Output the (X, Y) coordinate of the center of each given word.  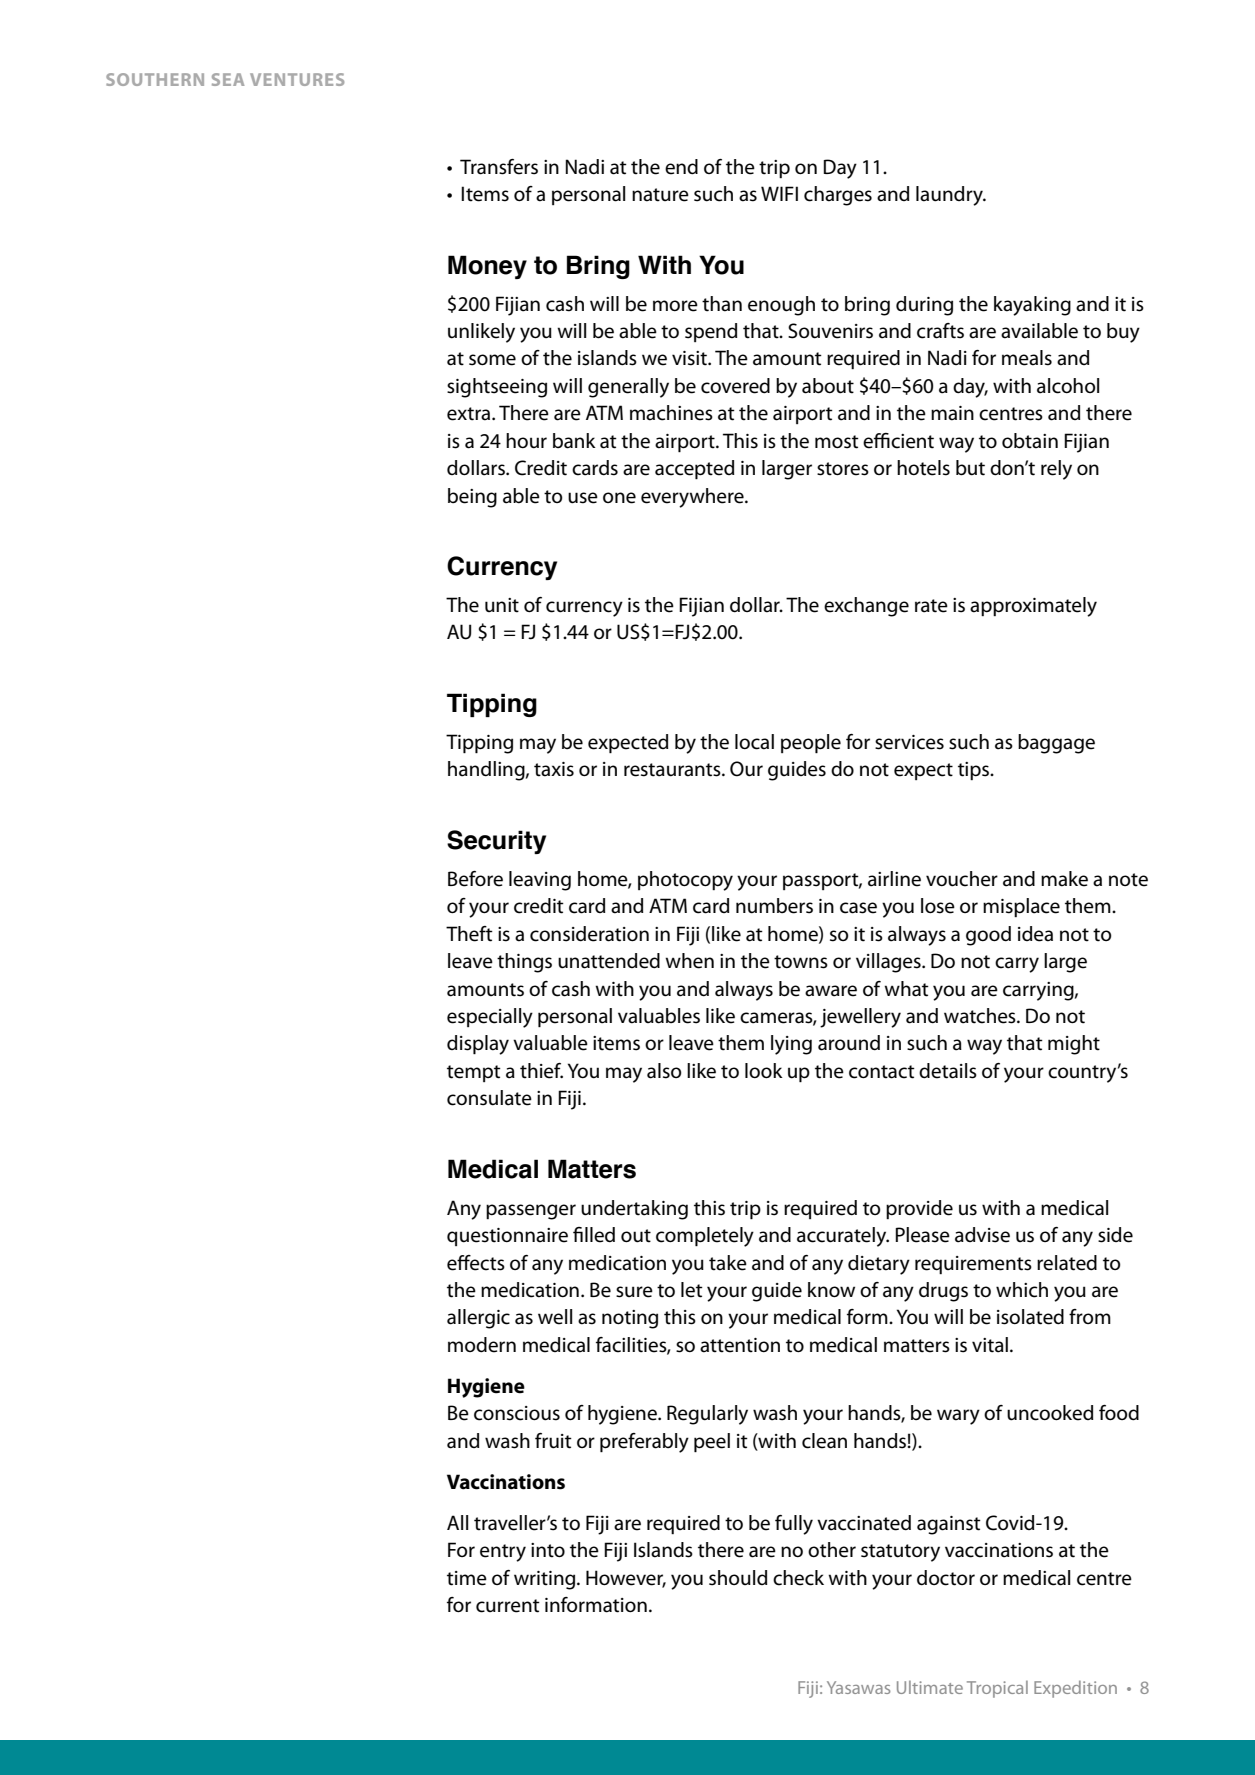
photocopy (685, 881)
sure (634, 1292)
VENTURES (297, 79)
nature (660, 195)
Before (475, 879)
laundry (950, 196)
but (970, 468)
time (467, 1578)
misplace (1021, 907)
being (472, 498)
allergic (478, 1319)
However (626, 1578)
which (1022, 1290)
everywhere (693, 498)
